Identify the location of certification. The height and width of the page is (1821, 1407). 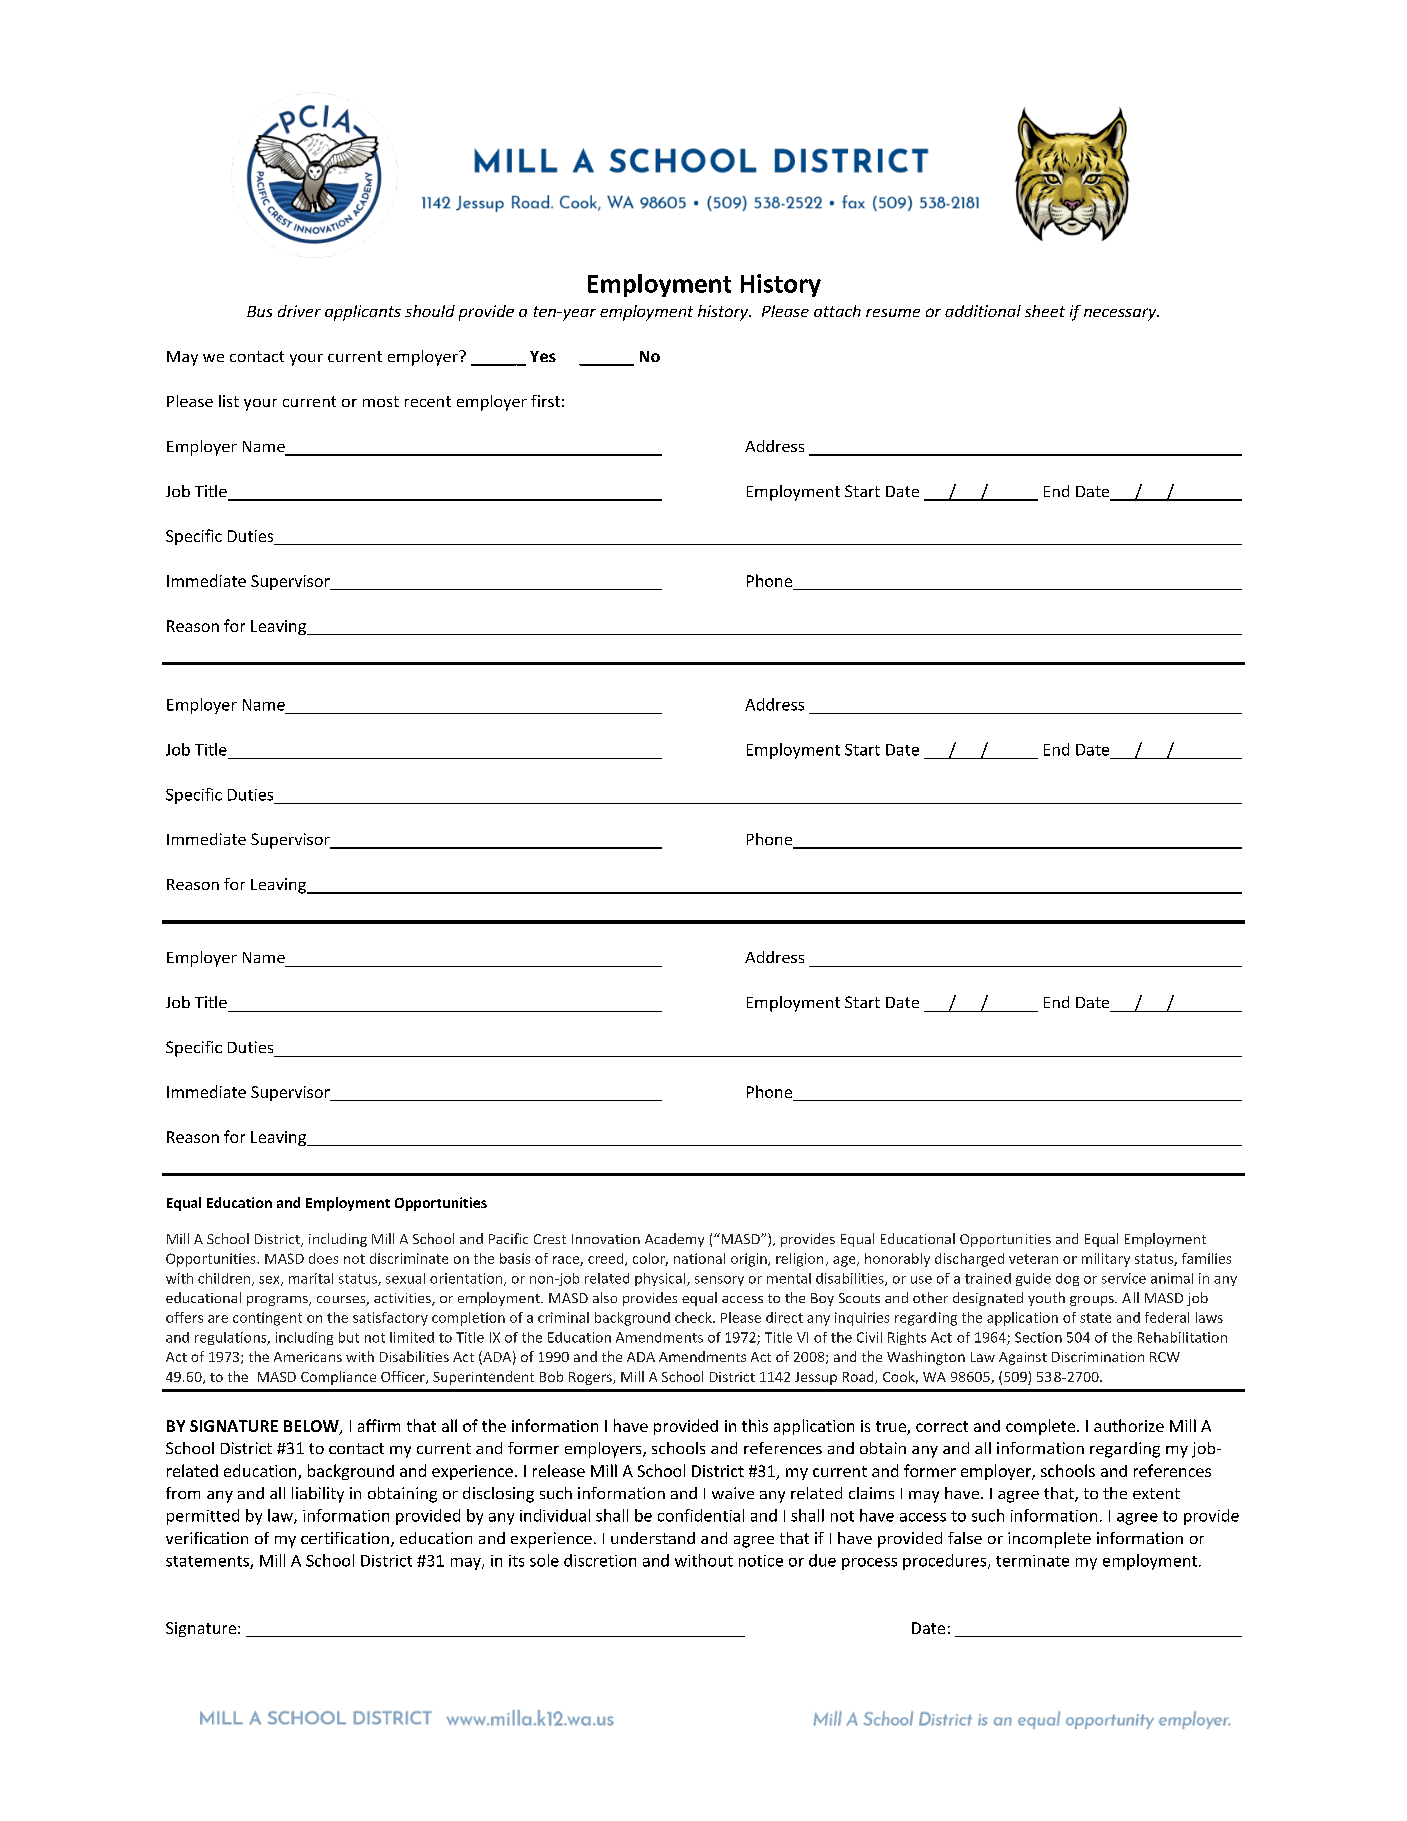
(345, 1538).
